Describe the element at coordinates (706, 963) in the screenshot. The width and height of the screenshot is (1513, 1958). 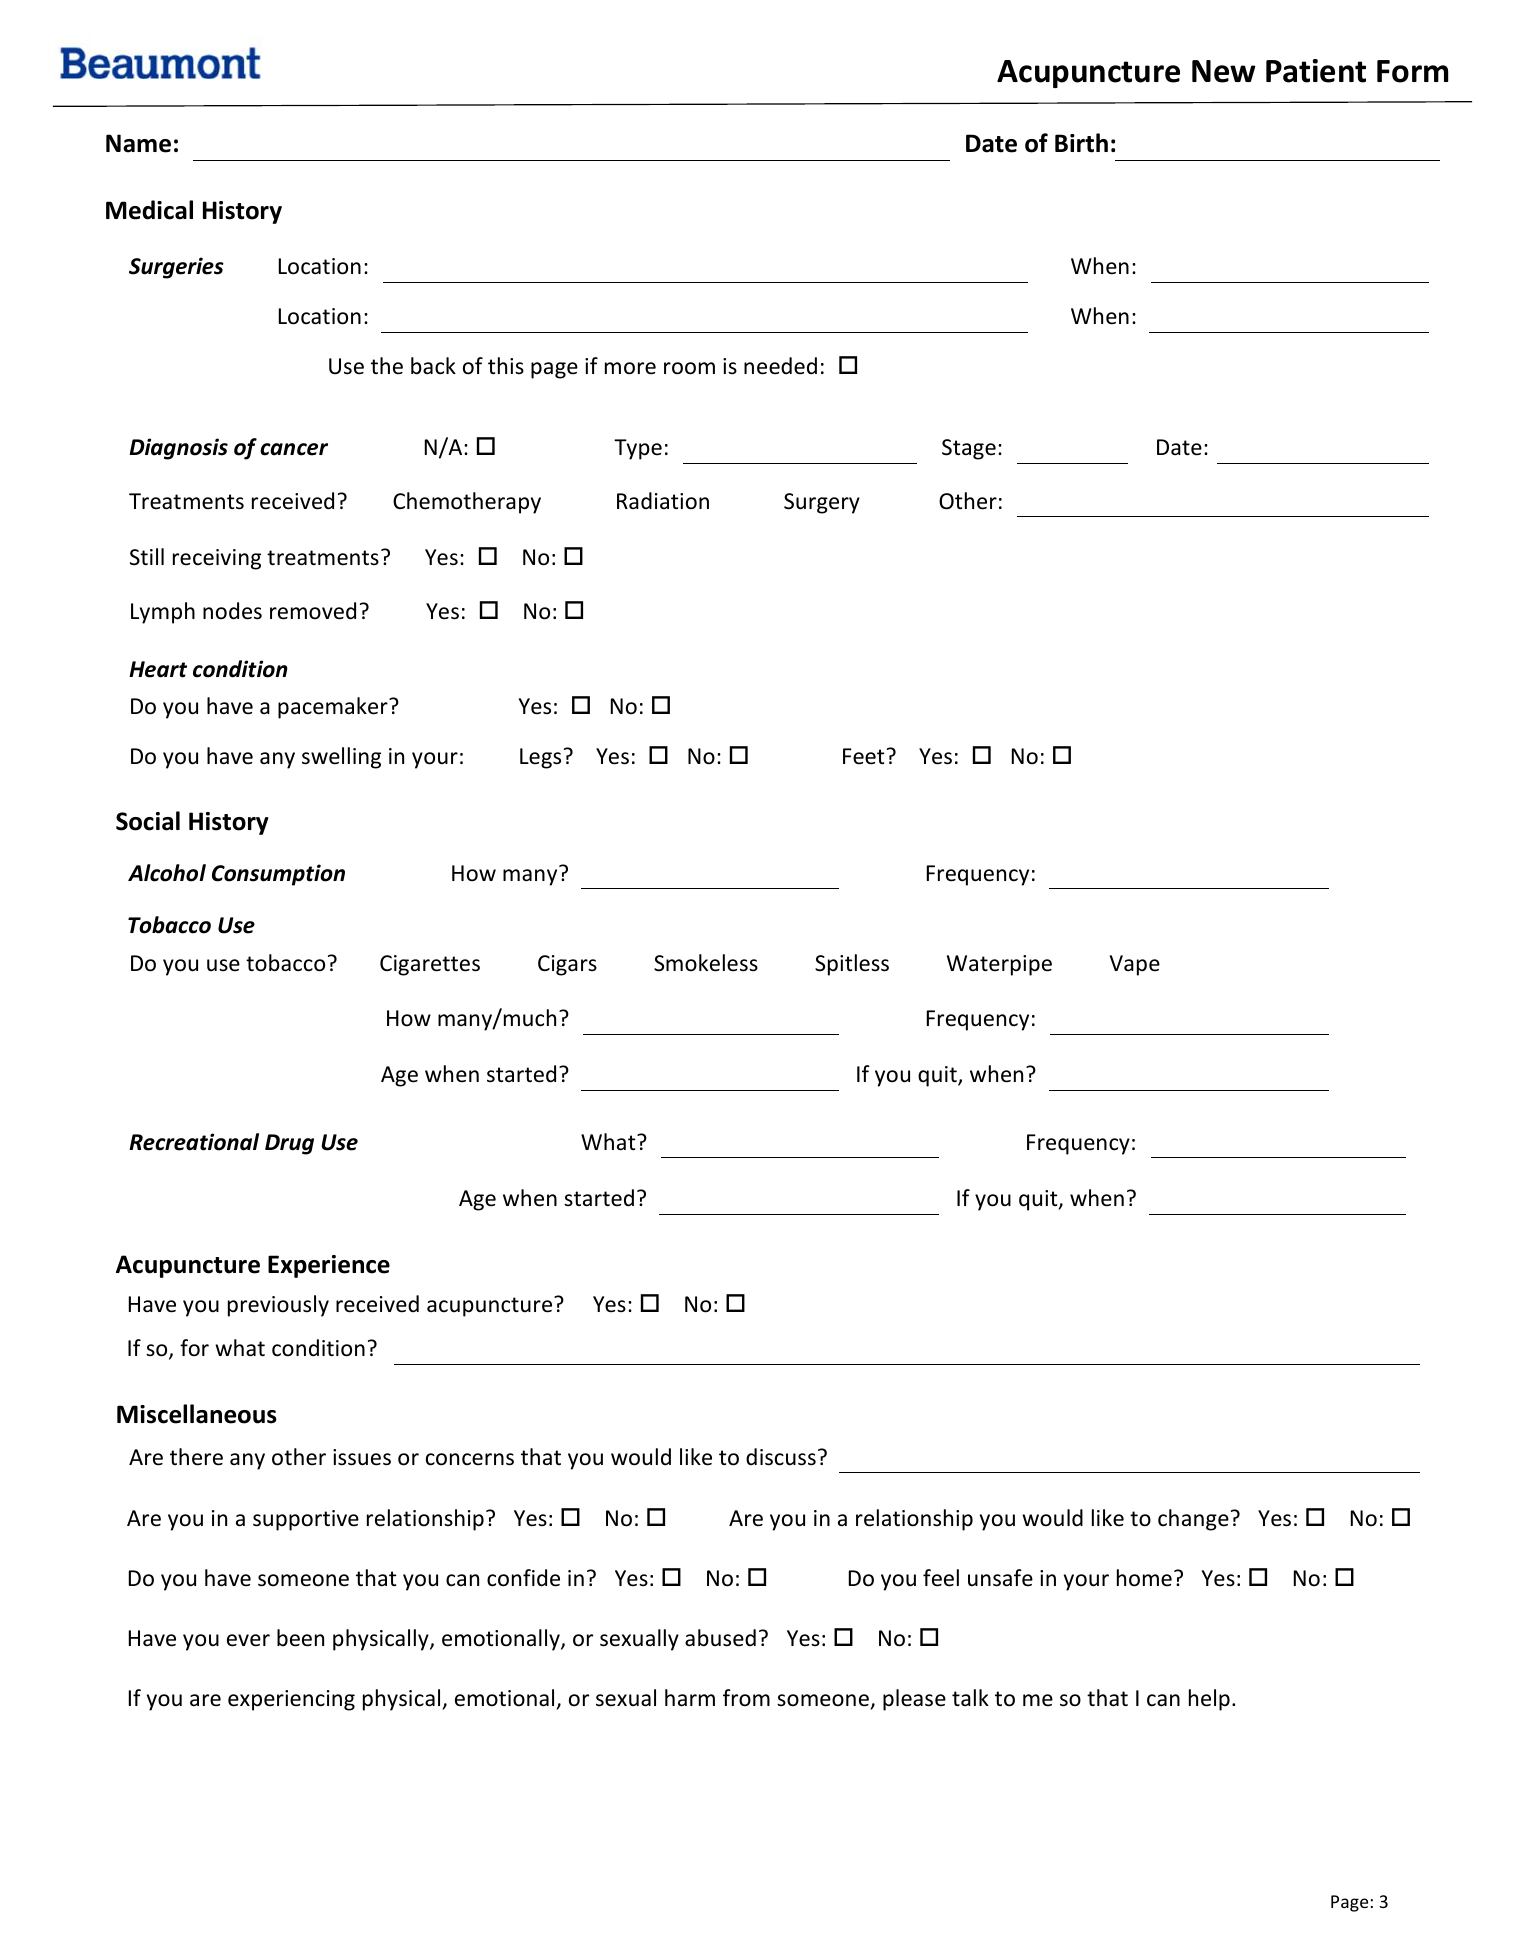
I see `Smokeless` at that location.
